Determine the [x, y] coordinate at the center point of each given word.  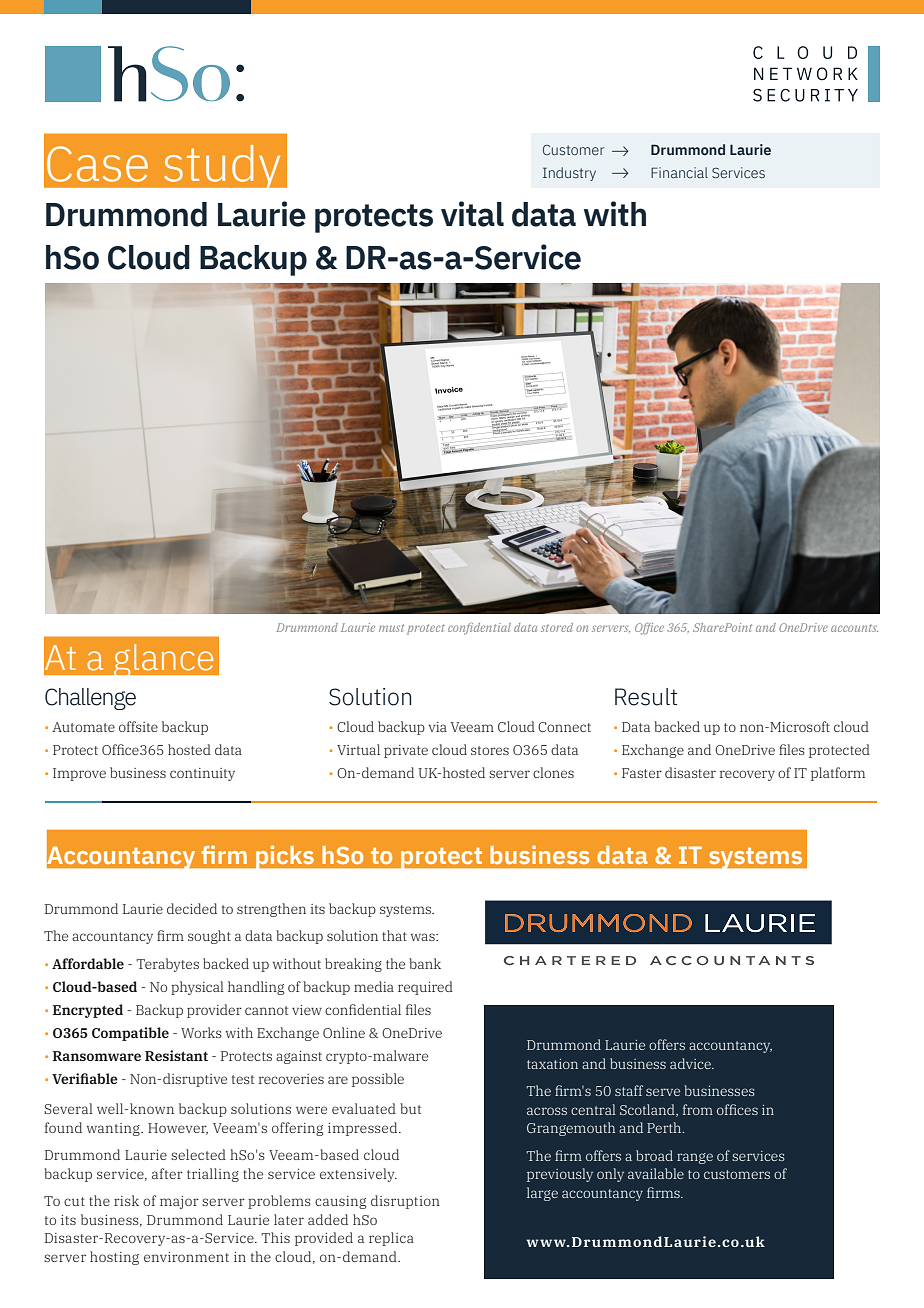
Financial [679, 172]
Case [97, 164]
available [656, 1173]
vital [472, 214]
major [179, 1202]
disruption [405, 1202]
